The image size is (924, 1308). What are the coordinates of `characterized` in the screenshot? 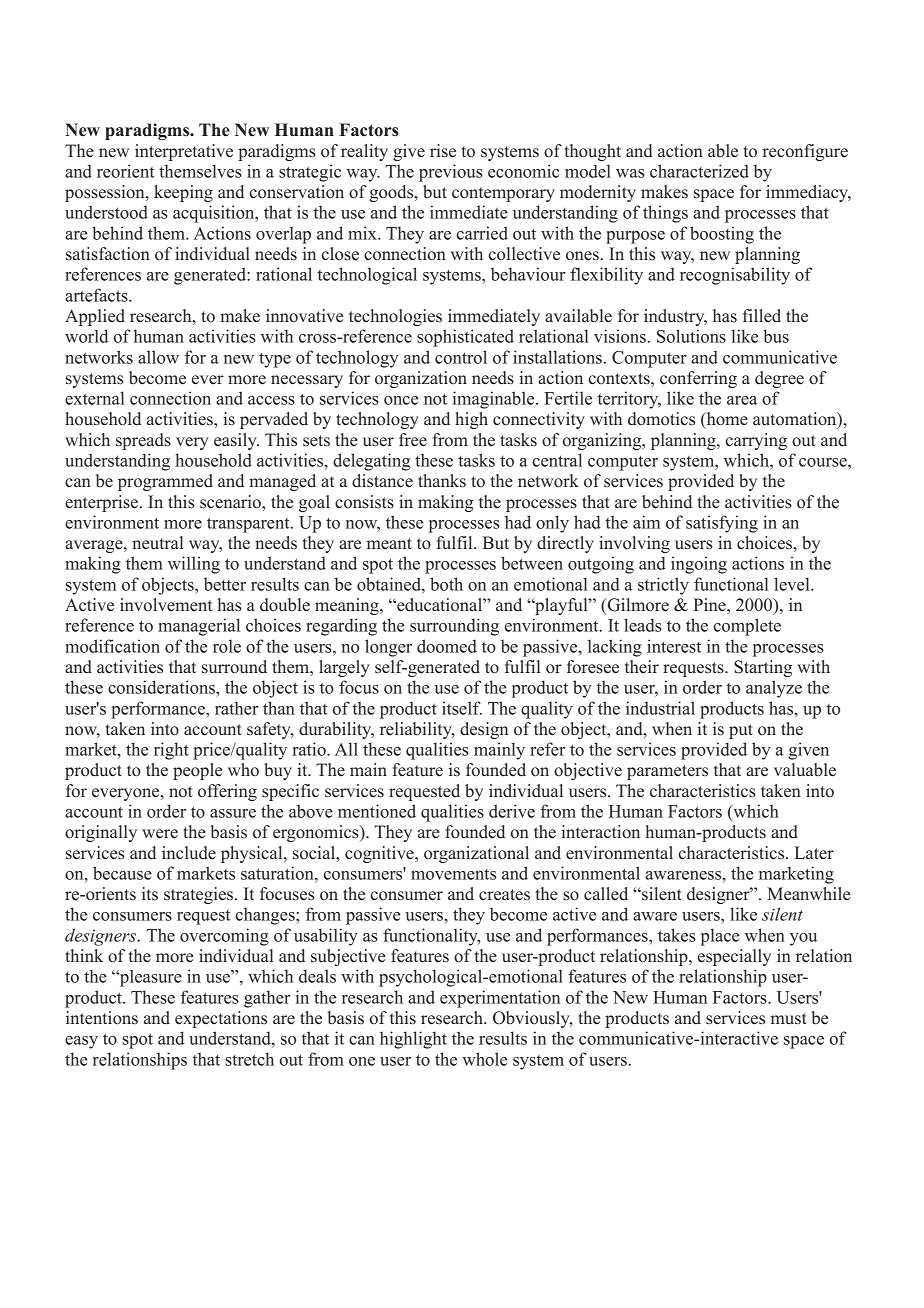 It's located at (699, 171).
